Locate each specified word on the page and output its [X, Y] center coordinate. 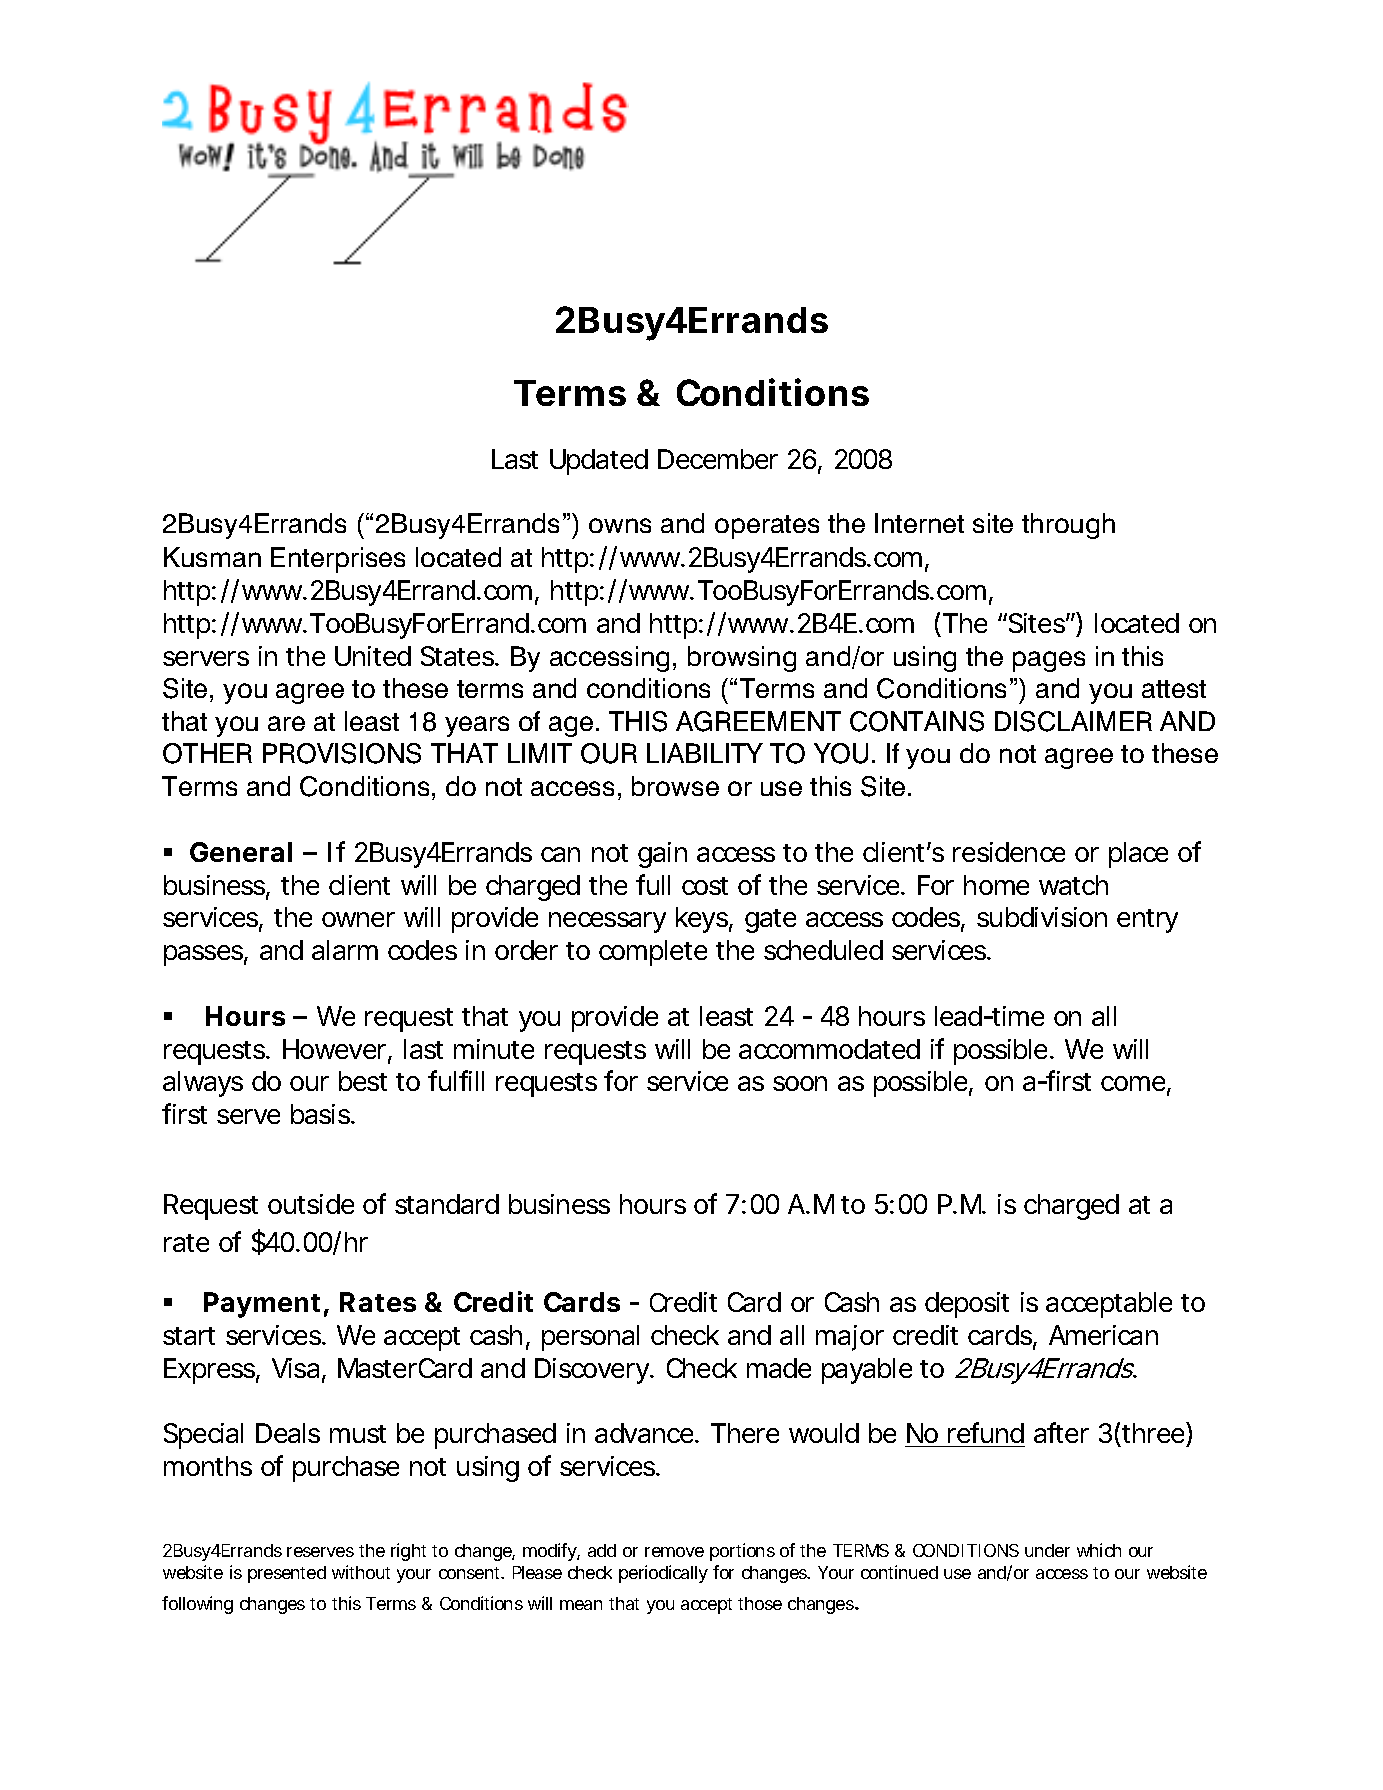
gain [662, 855]
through [1068, 526]
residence [1009, 852]
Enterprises [338, 560]
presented [287, 1574]
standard [447, 1204]
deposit [967, 1305]
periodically [663, 1574]
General [241, 852]
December [718, 459]
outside [311, 1204]
